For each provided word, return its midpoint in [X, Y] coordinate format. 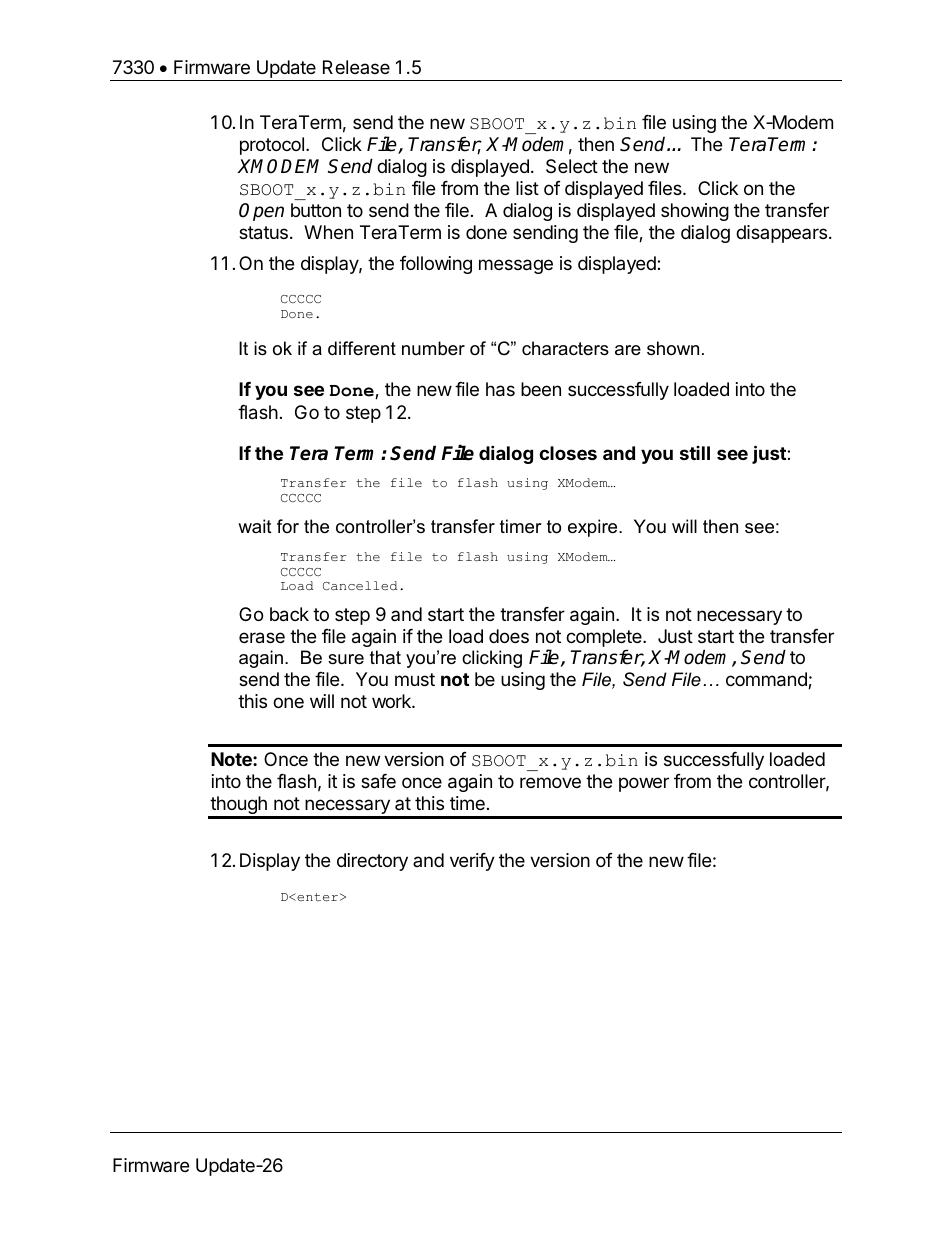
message [516, 266]
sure [346, 659]
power [644, 784]
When [328, 232]
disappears [781, 234]
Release [356, 67]
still [695, 453]
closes [568, 453]
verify [472, 862]
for [288, 526]
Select [572, 166]
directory [372, 862]
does [509, 636]
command [767, 680]
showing [695, 212]
